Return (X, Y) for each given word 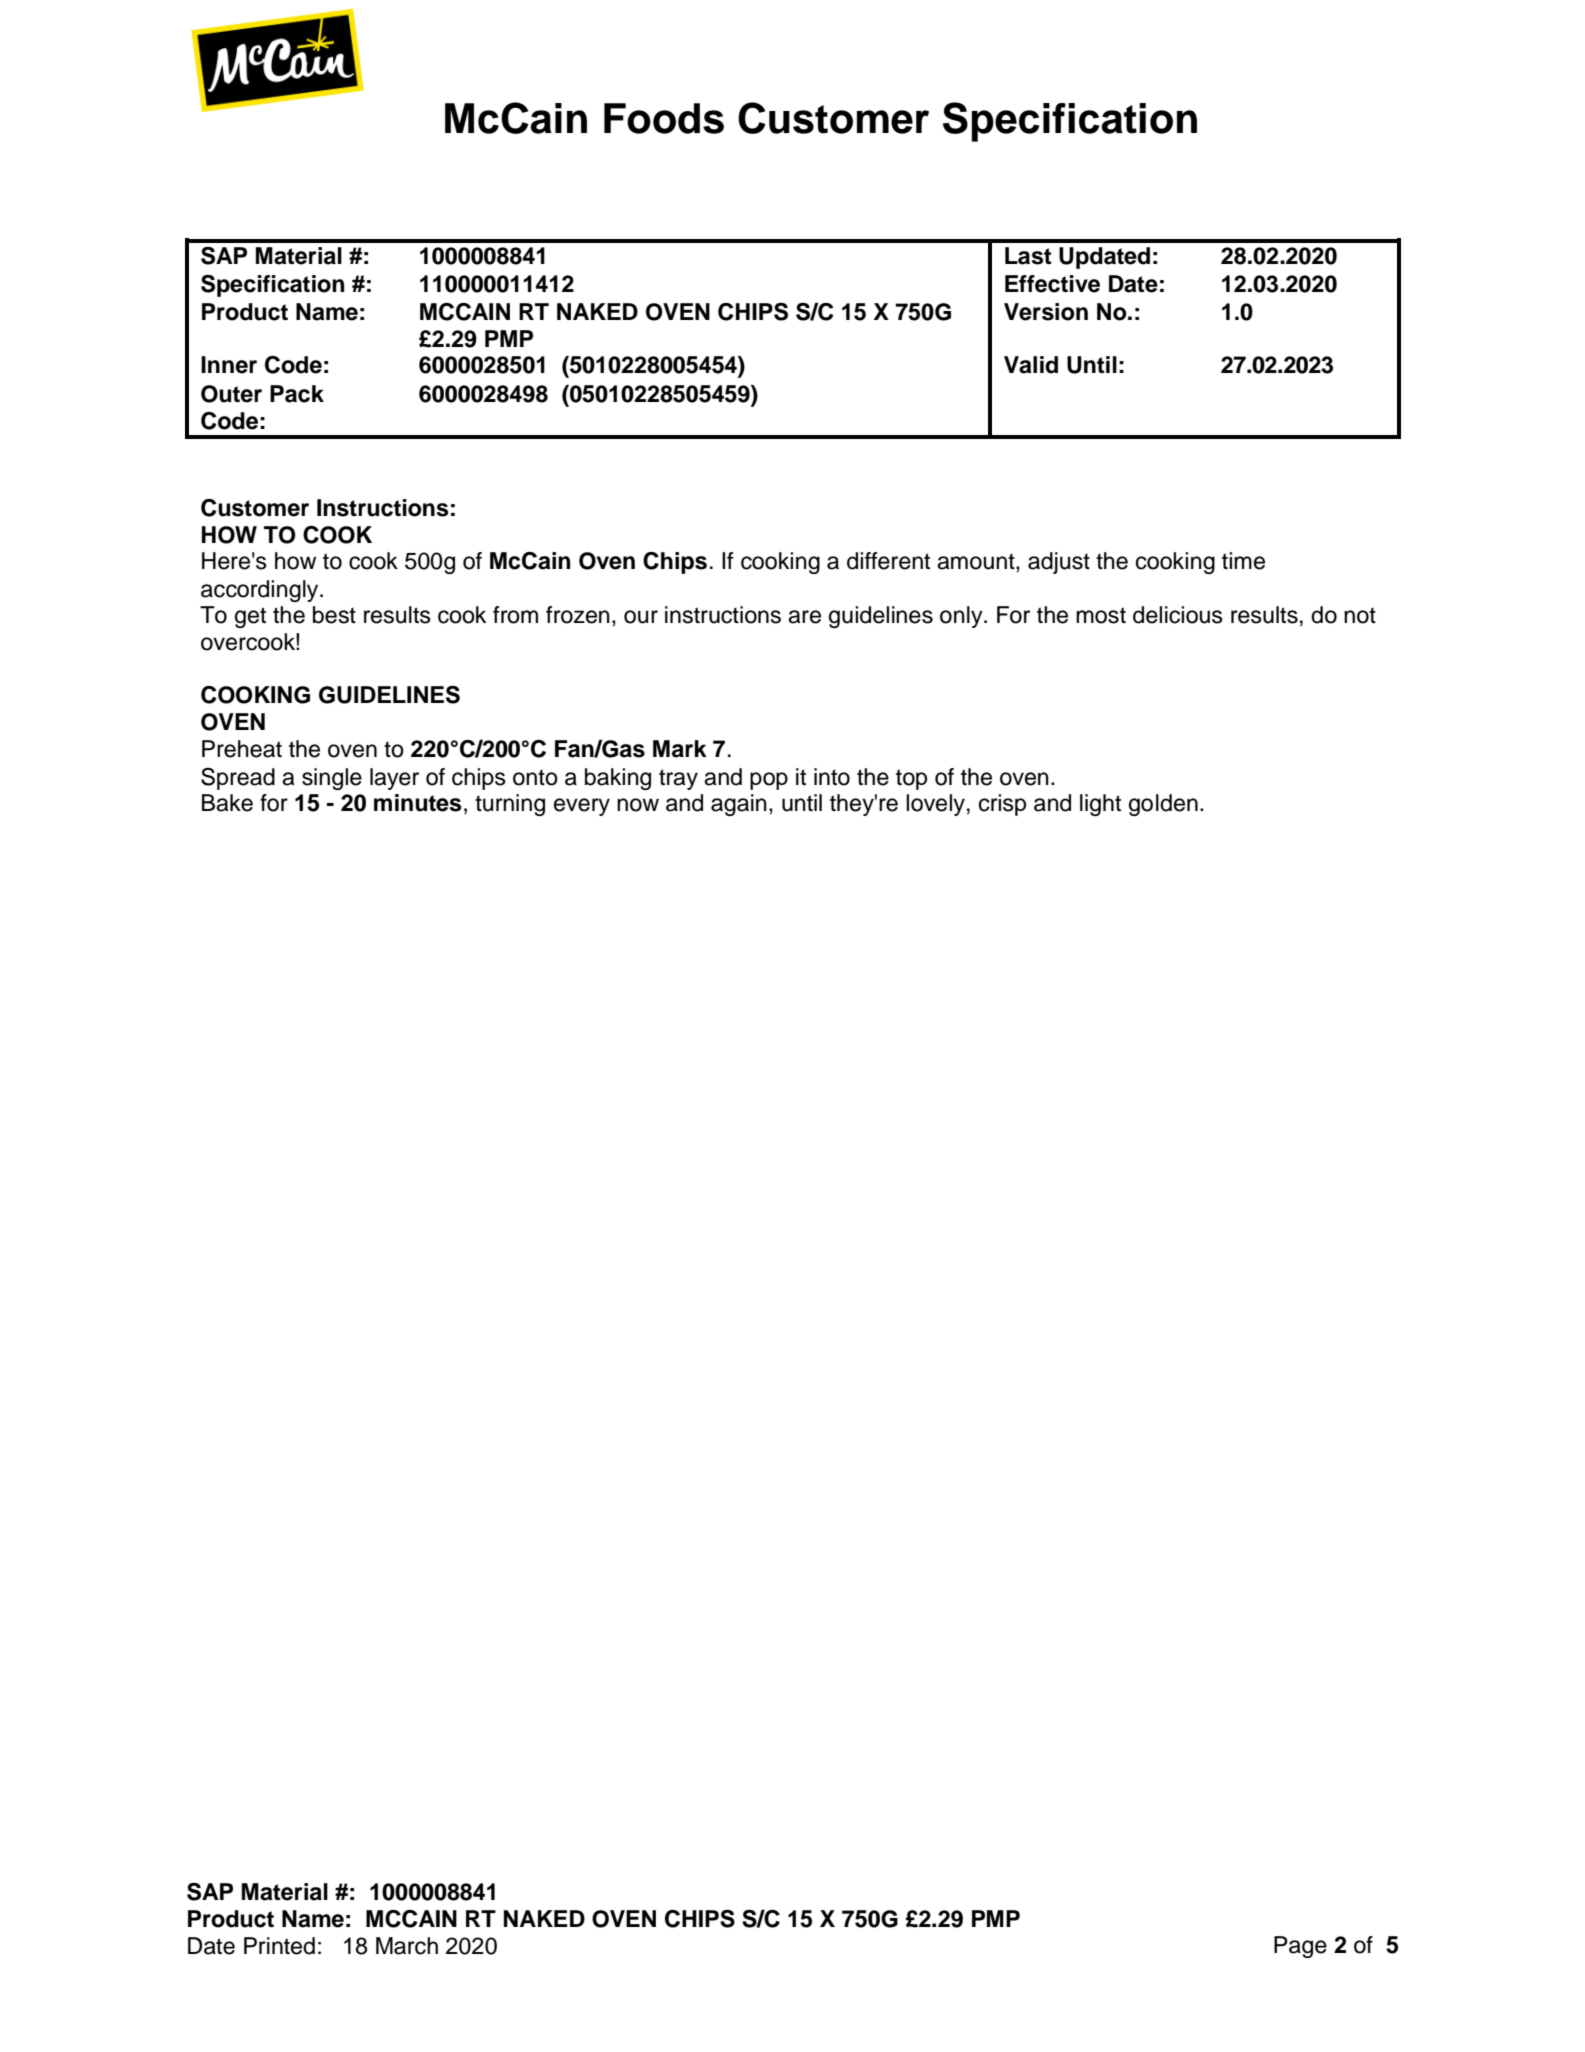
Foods (664, 118)
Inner (229, 365)
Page (1300, 1947)
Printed (279, 1946)
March (407, 1946)
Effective (1052, 284)
